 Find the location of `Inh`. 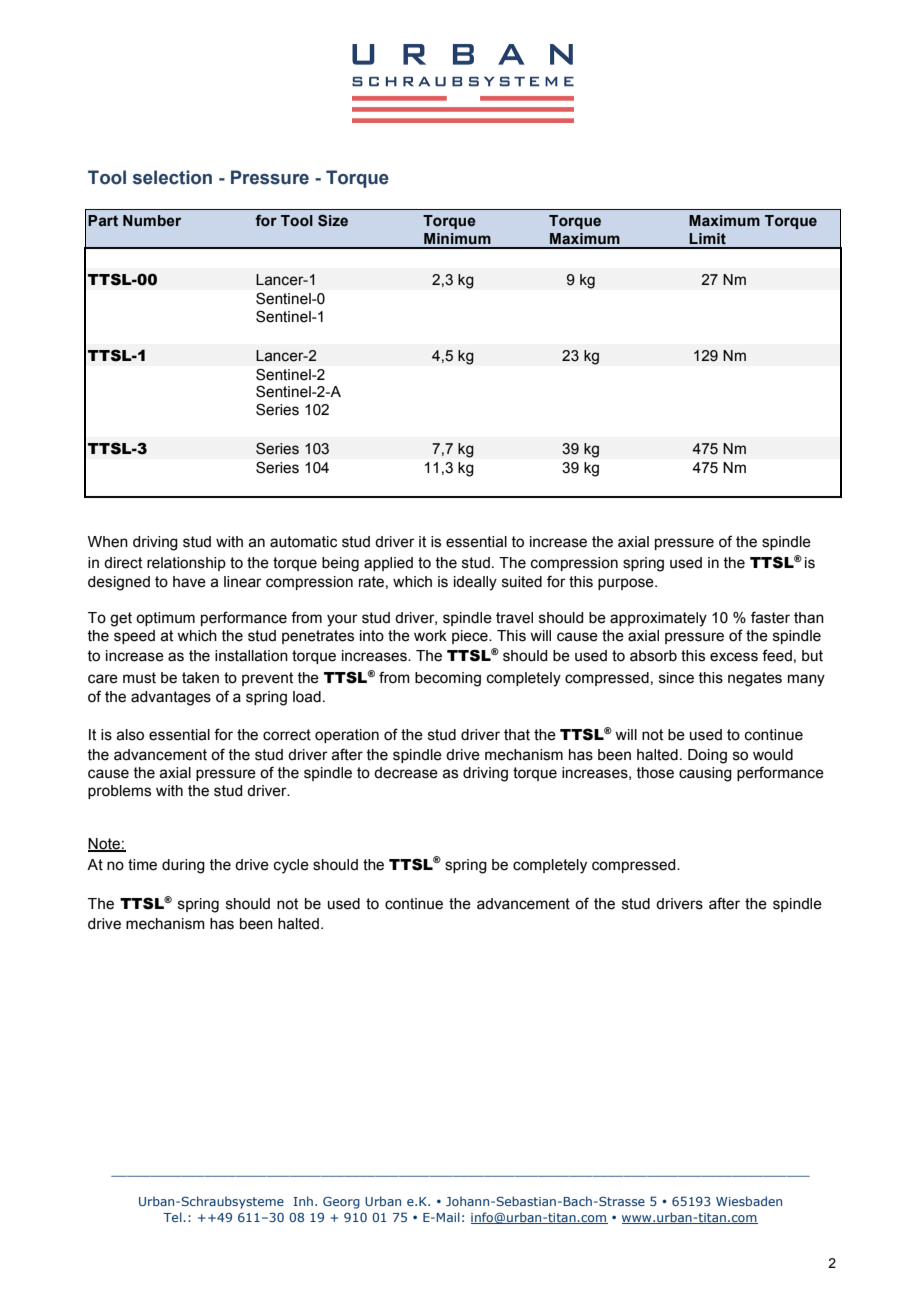

Inh is located at coordinates (303, 1201).
